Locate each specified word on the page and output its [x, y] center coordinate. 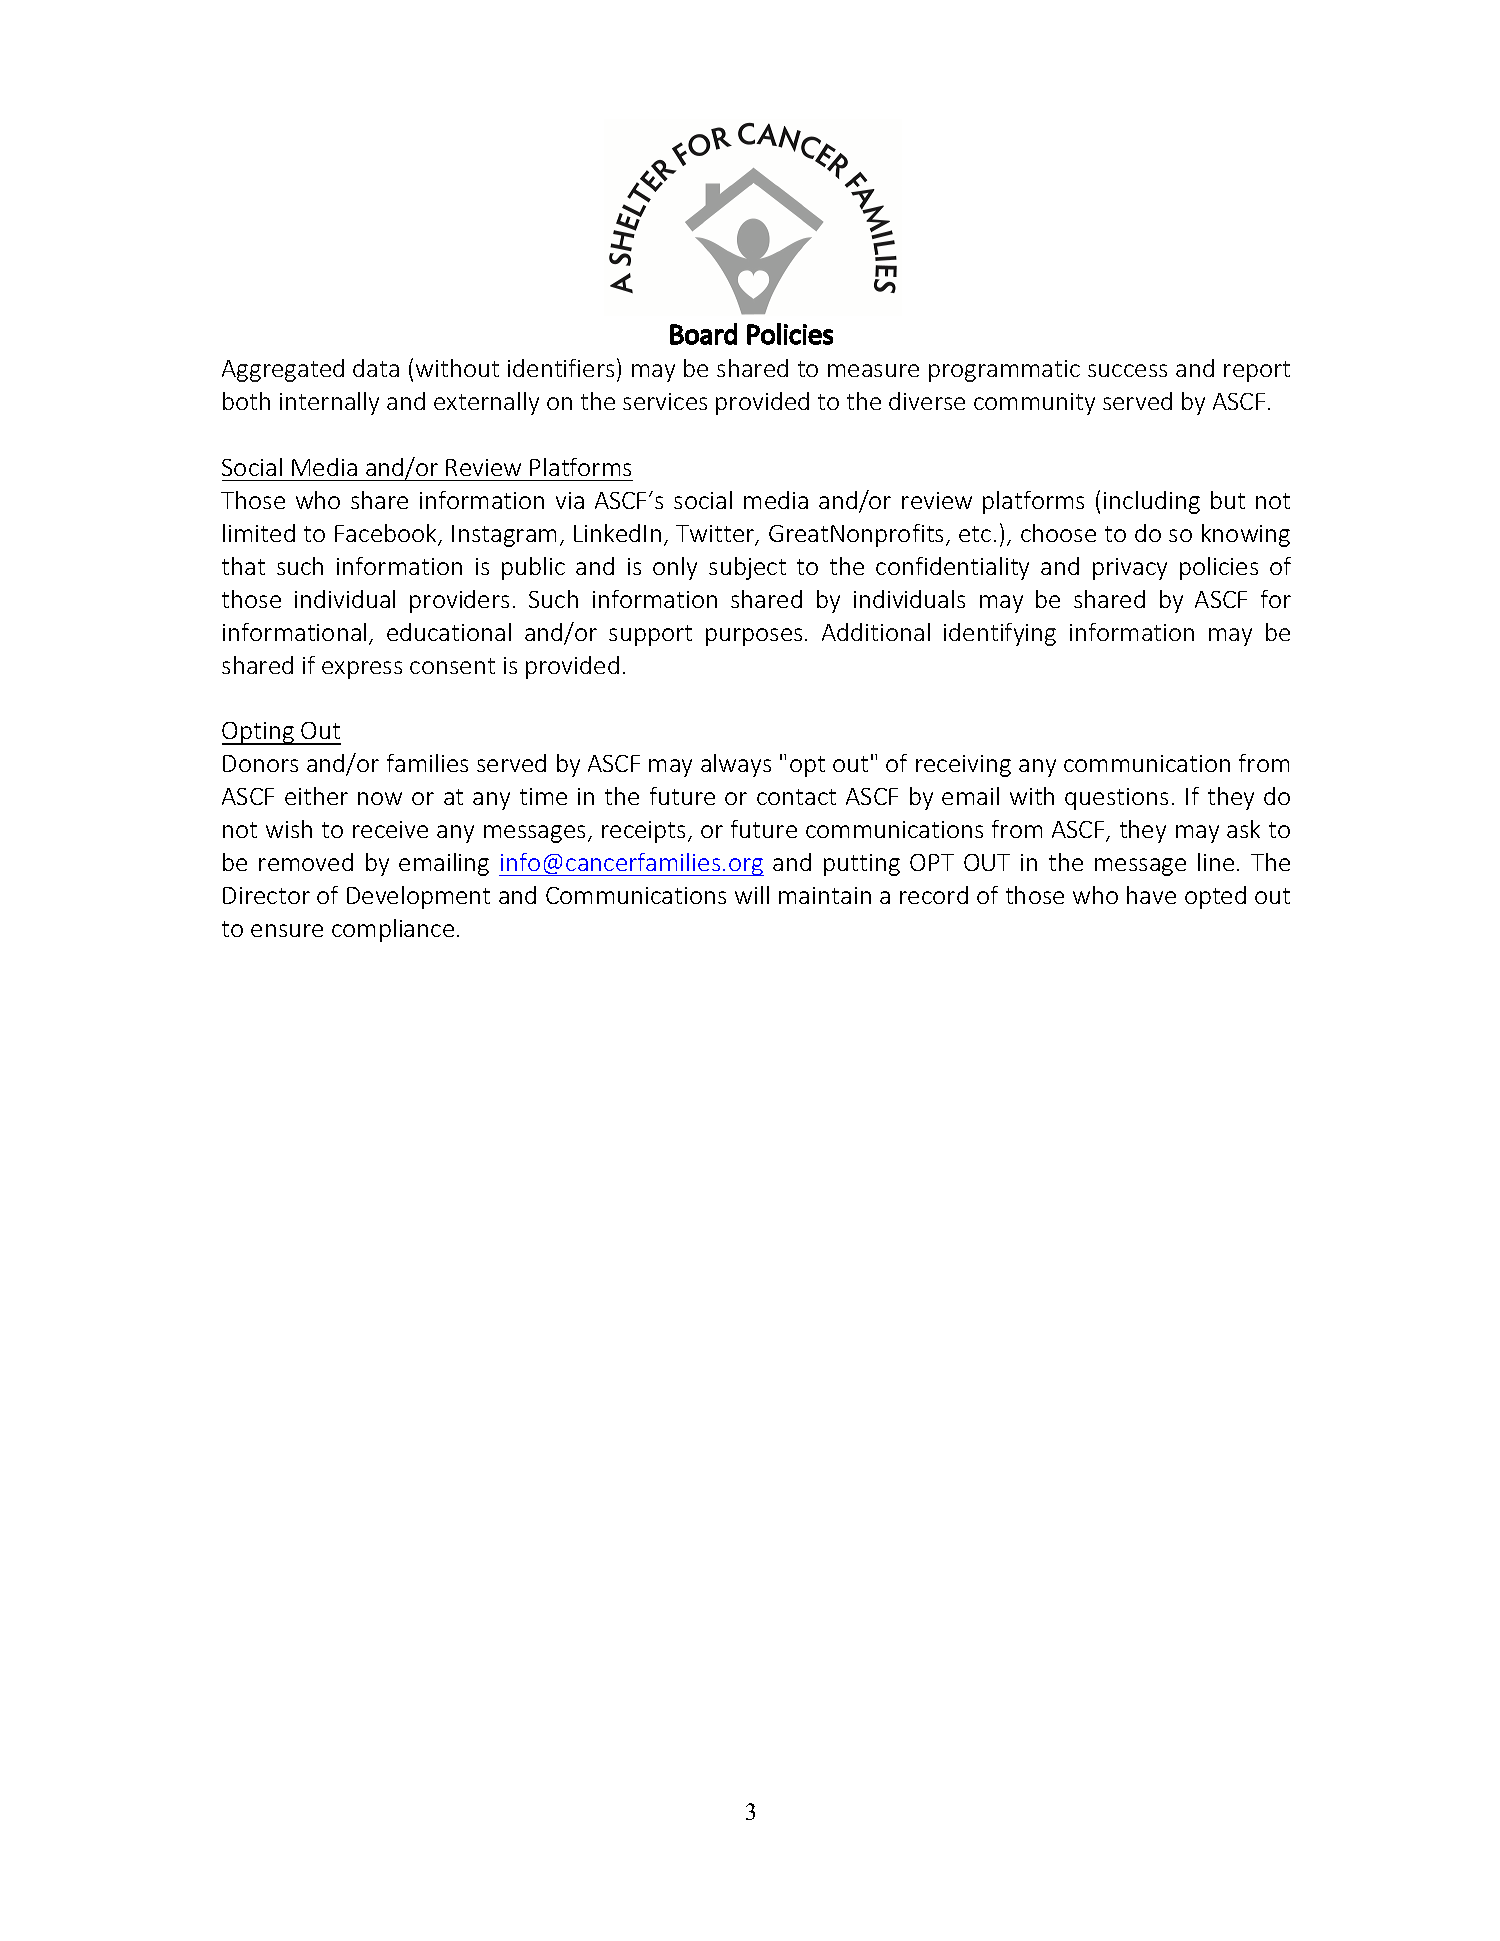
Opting [259, 733]
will [752, 895]
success [1127, 370]
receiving [963, 766]
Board [703, 334]
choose [1058, 533]
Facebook [387, 534]
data [376, 368]
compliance [393, 930]
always [736, 765]
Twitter [716, 535]
